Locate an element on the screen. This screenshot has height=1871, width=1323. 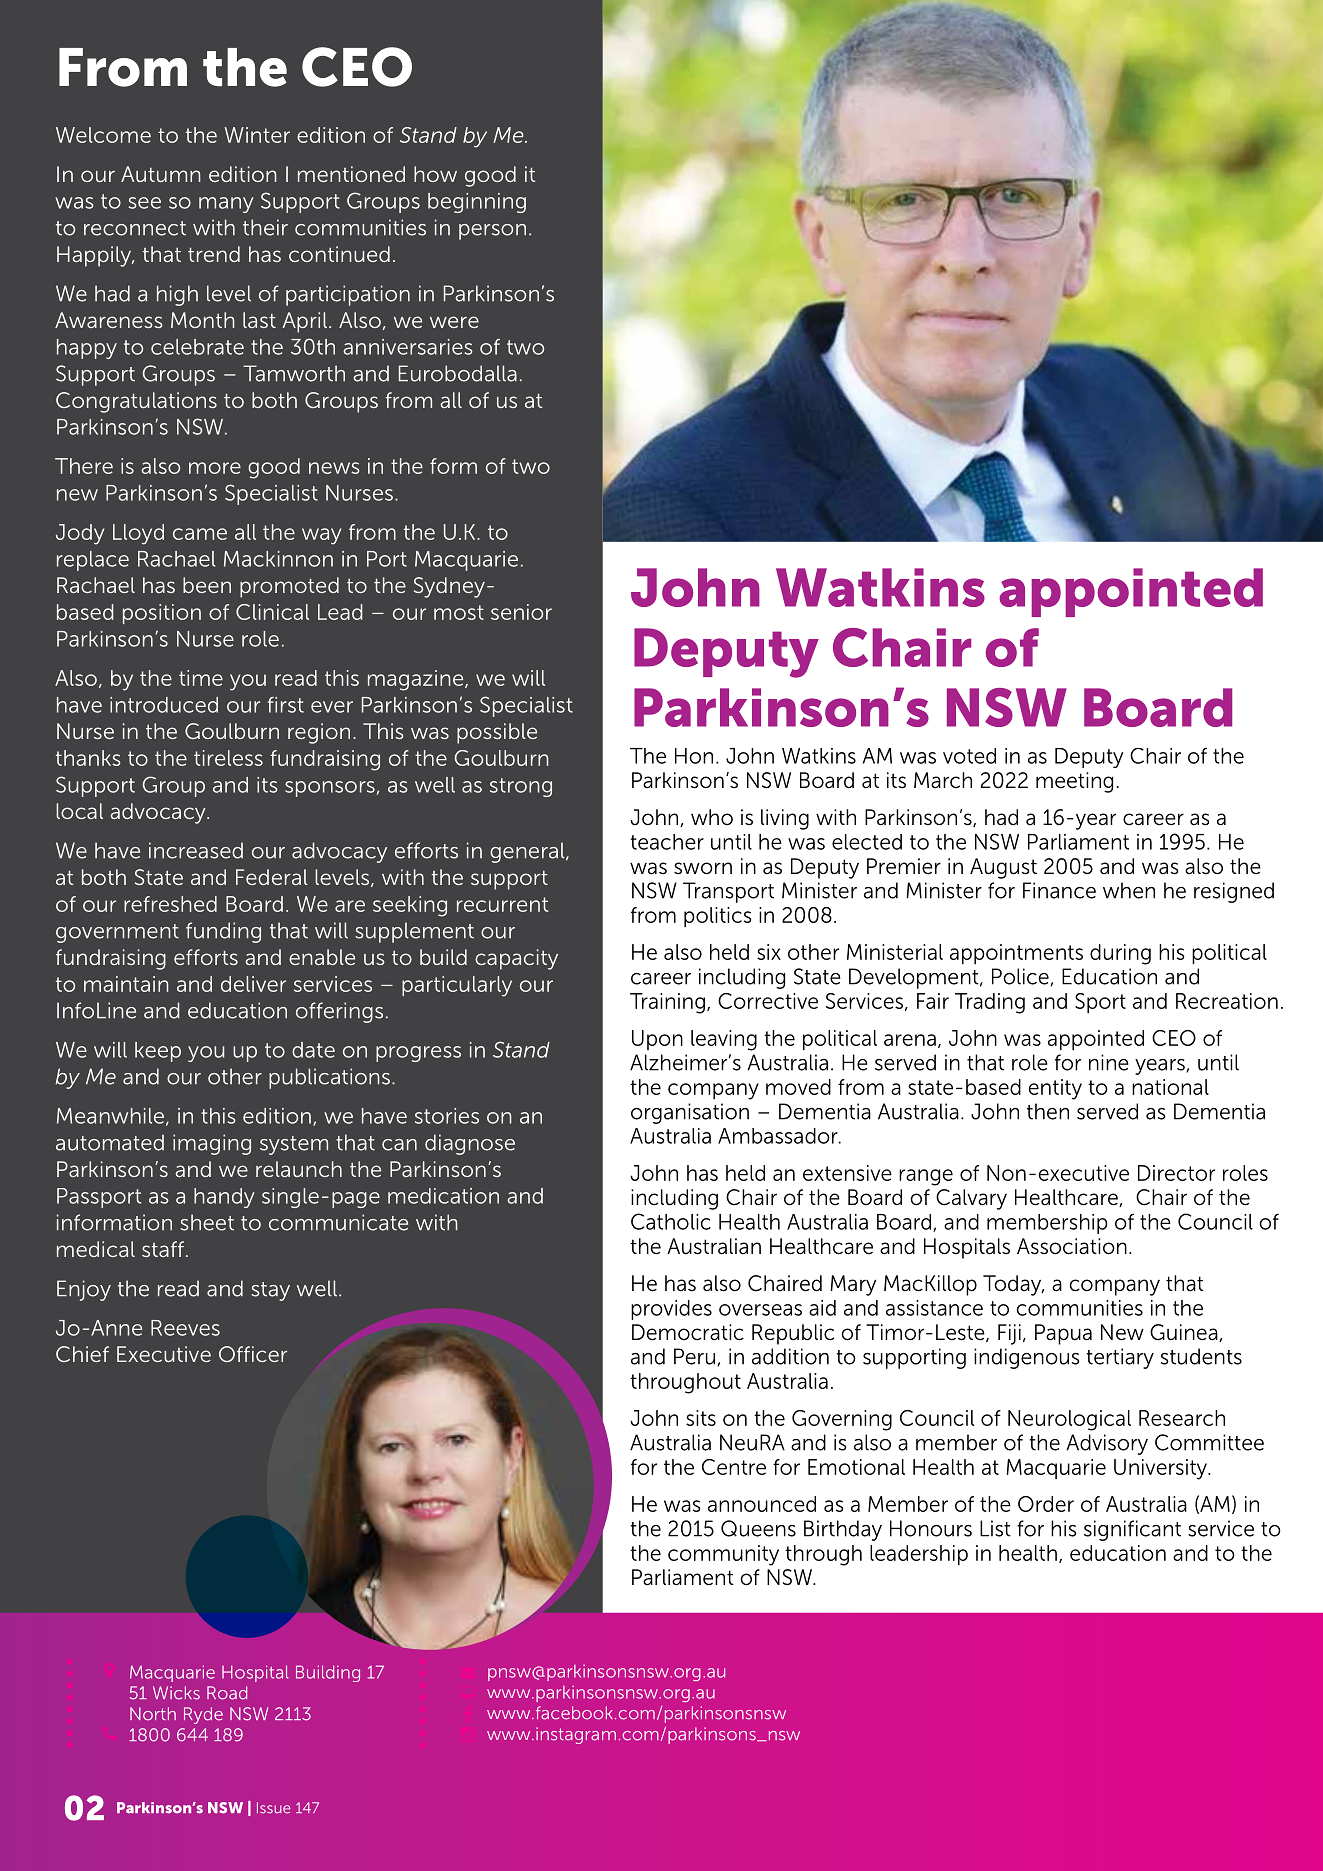
Training is located at coordinates (667, 1003).
